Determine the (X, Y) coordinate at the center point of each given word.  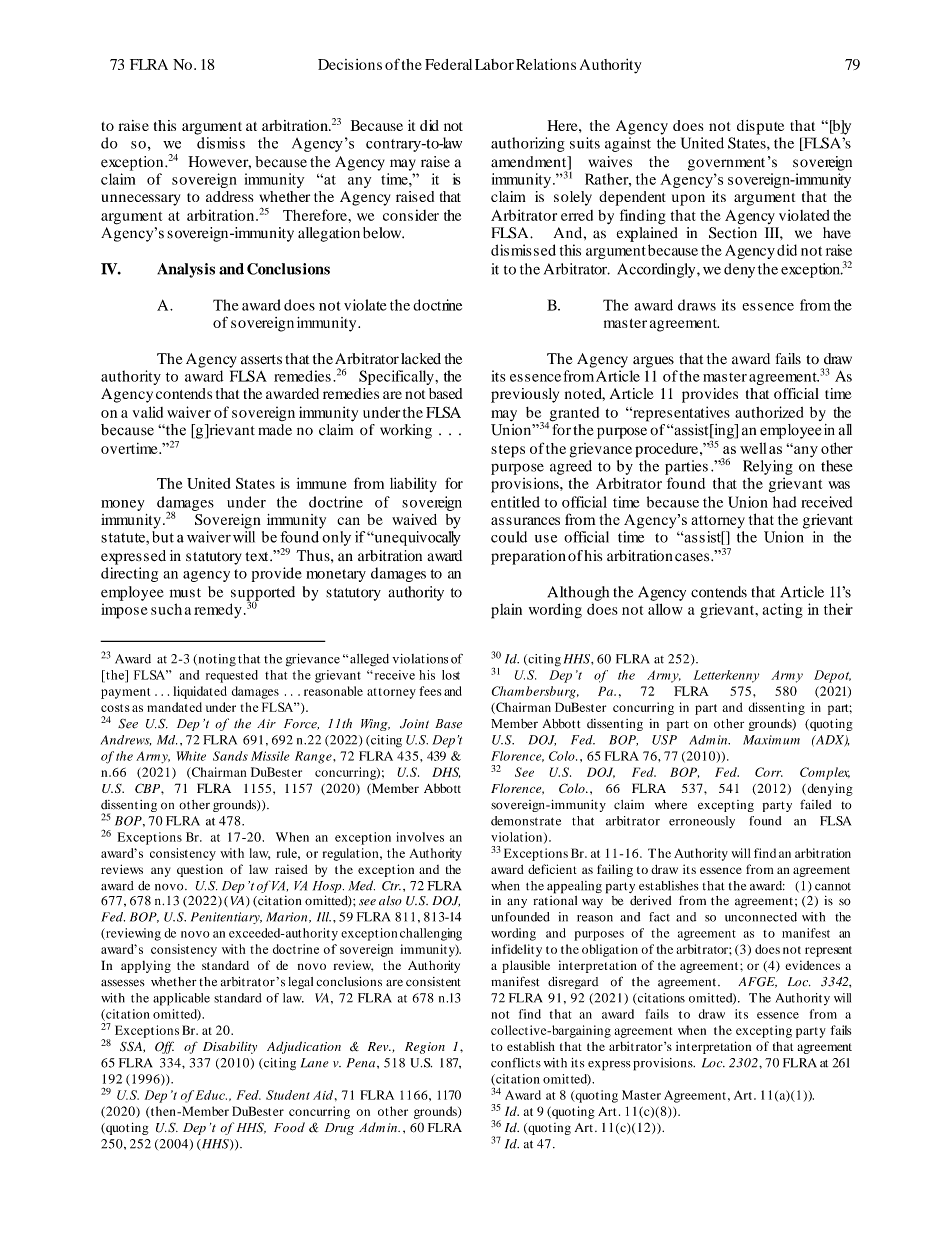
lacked (421, 359)
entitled (515, 502)
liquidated (200, 692)
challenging (431, 934)
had (785, 502)
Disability (230, 1047)
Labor (494, 64)
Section (733, 233)
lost (451, 675)
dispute (760, 127)
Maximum (771, 740)
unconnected (761, 917)
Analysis (186, 270)
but (163, 535)
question (200, 870)
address (229, 196)
